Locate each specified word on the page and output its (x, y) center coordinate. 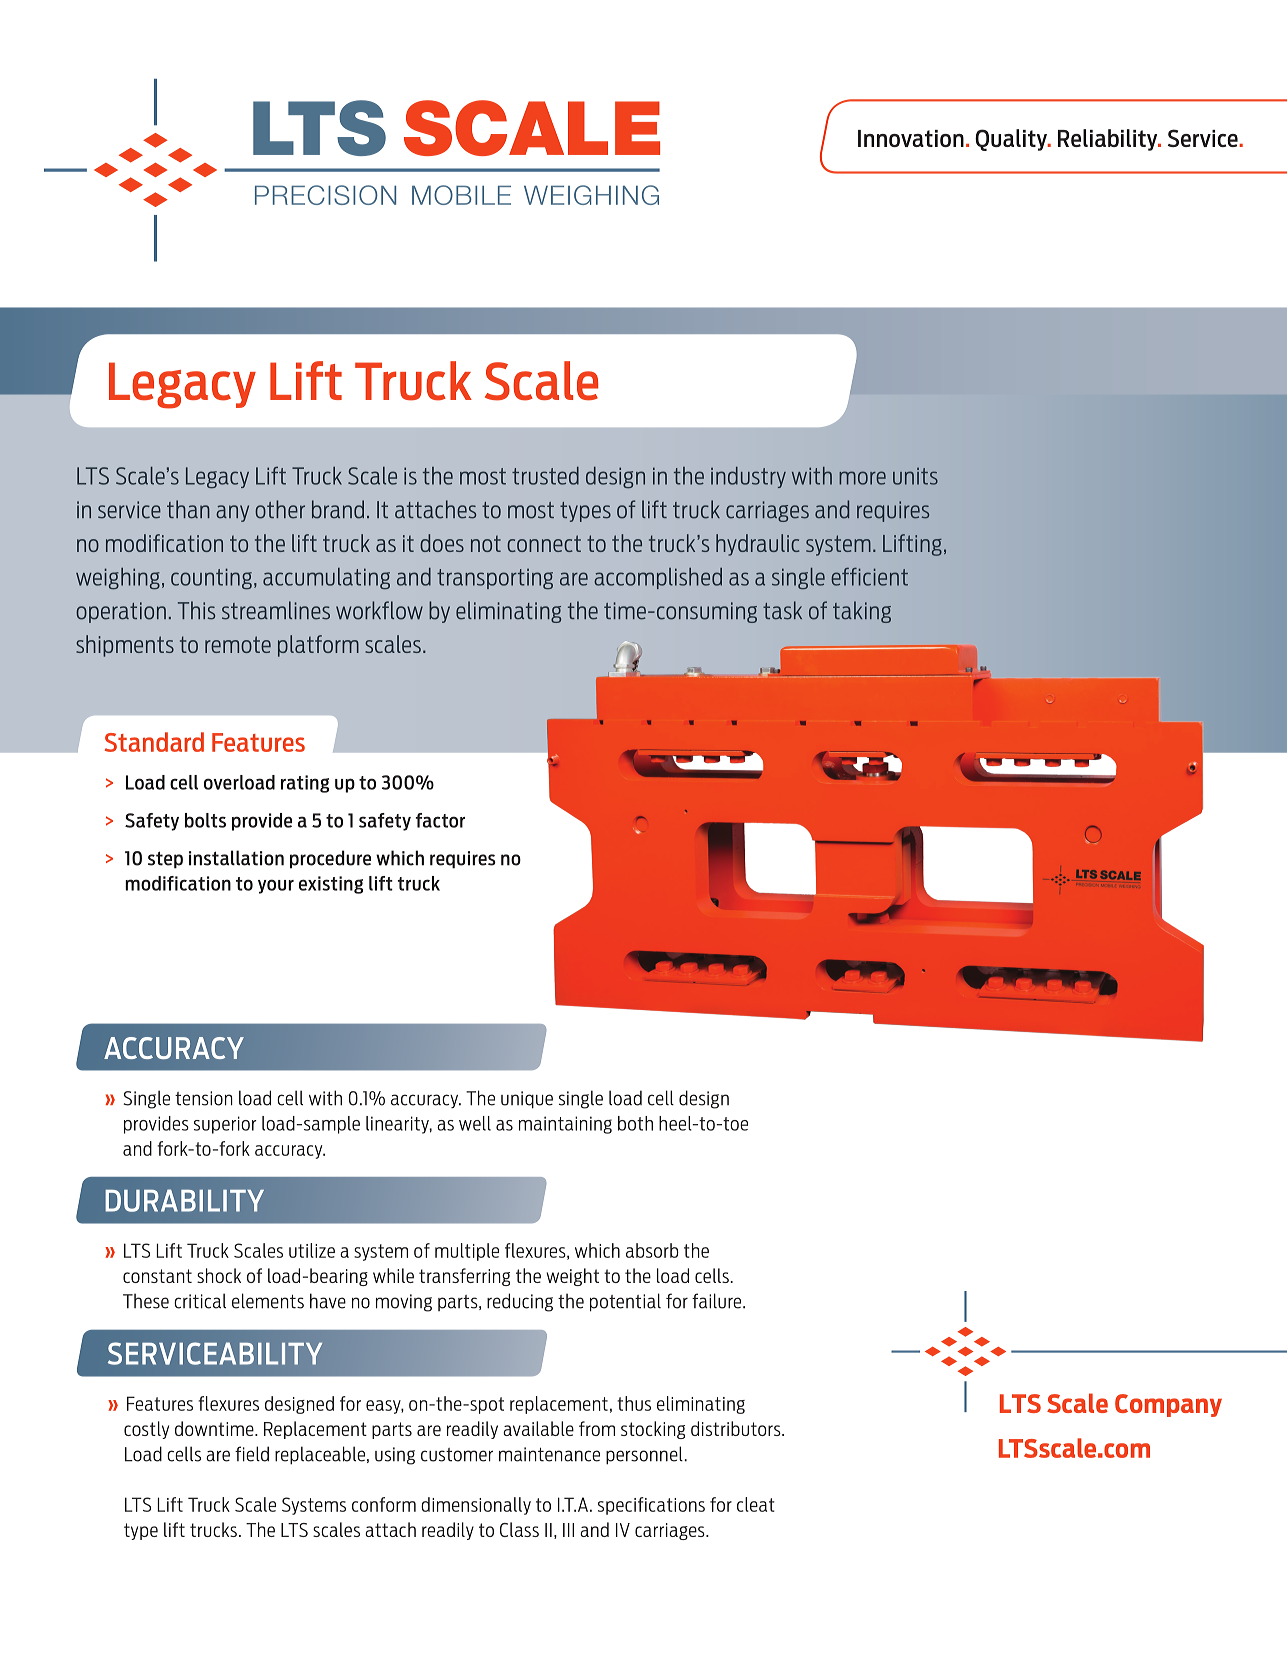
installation (236, 858)
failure (718, 1301)
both (635, 1123)
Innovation (911, 138)
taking (862, 612)
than (188, 509)
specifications (651, 1506)
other (280, 509)
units (915, 476)
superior (225, 1125)
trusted (545, 476)
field (252, 1454)
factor (440, 820)
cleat (756, 1504)
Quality (1012, 140)
